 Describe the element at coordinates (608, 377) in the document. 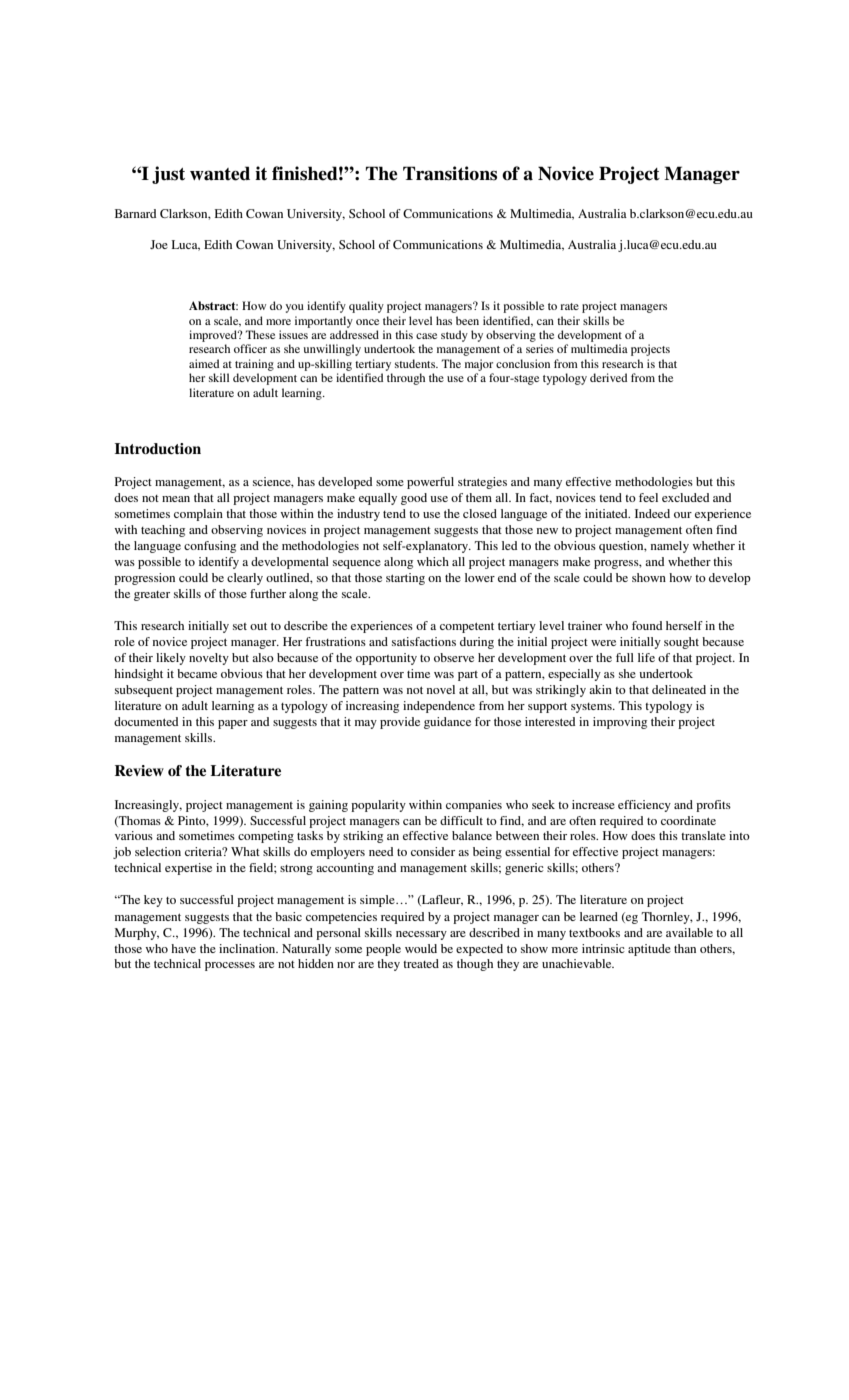

I see `derived` at that location.
